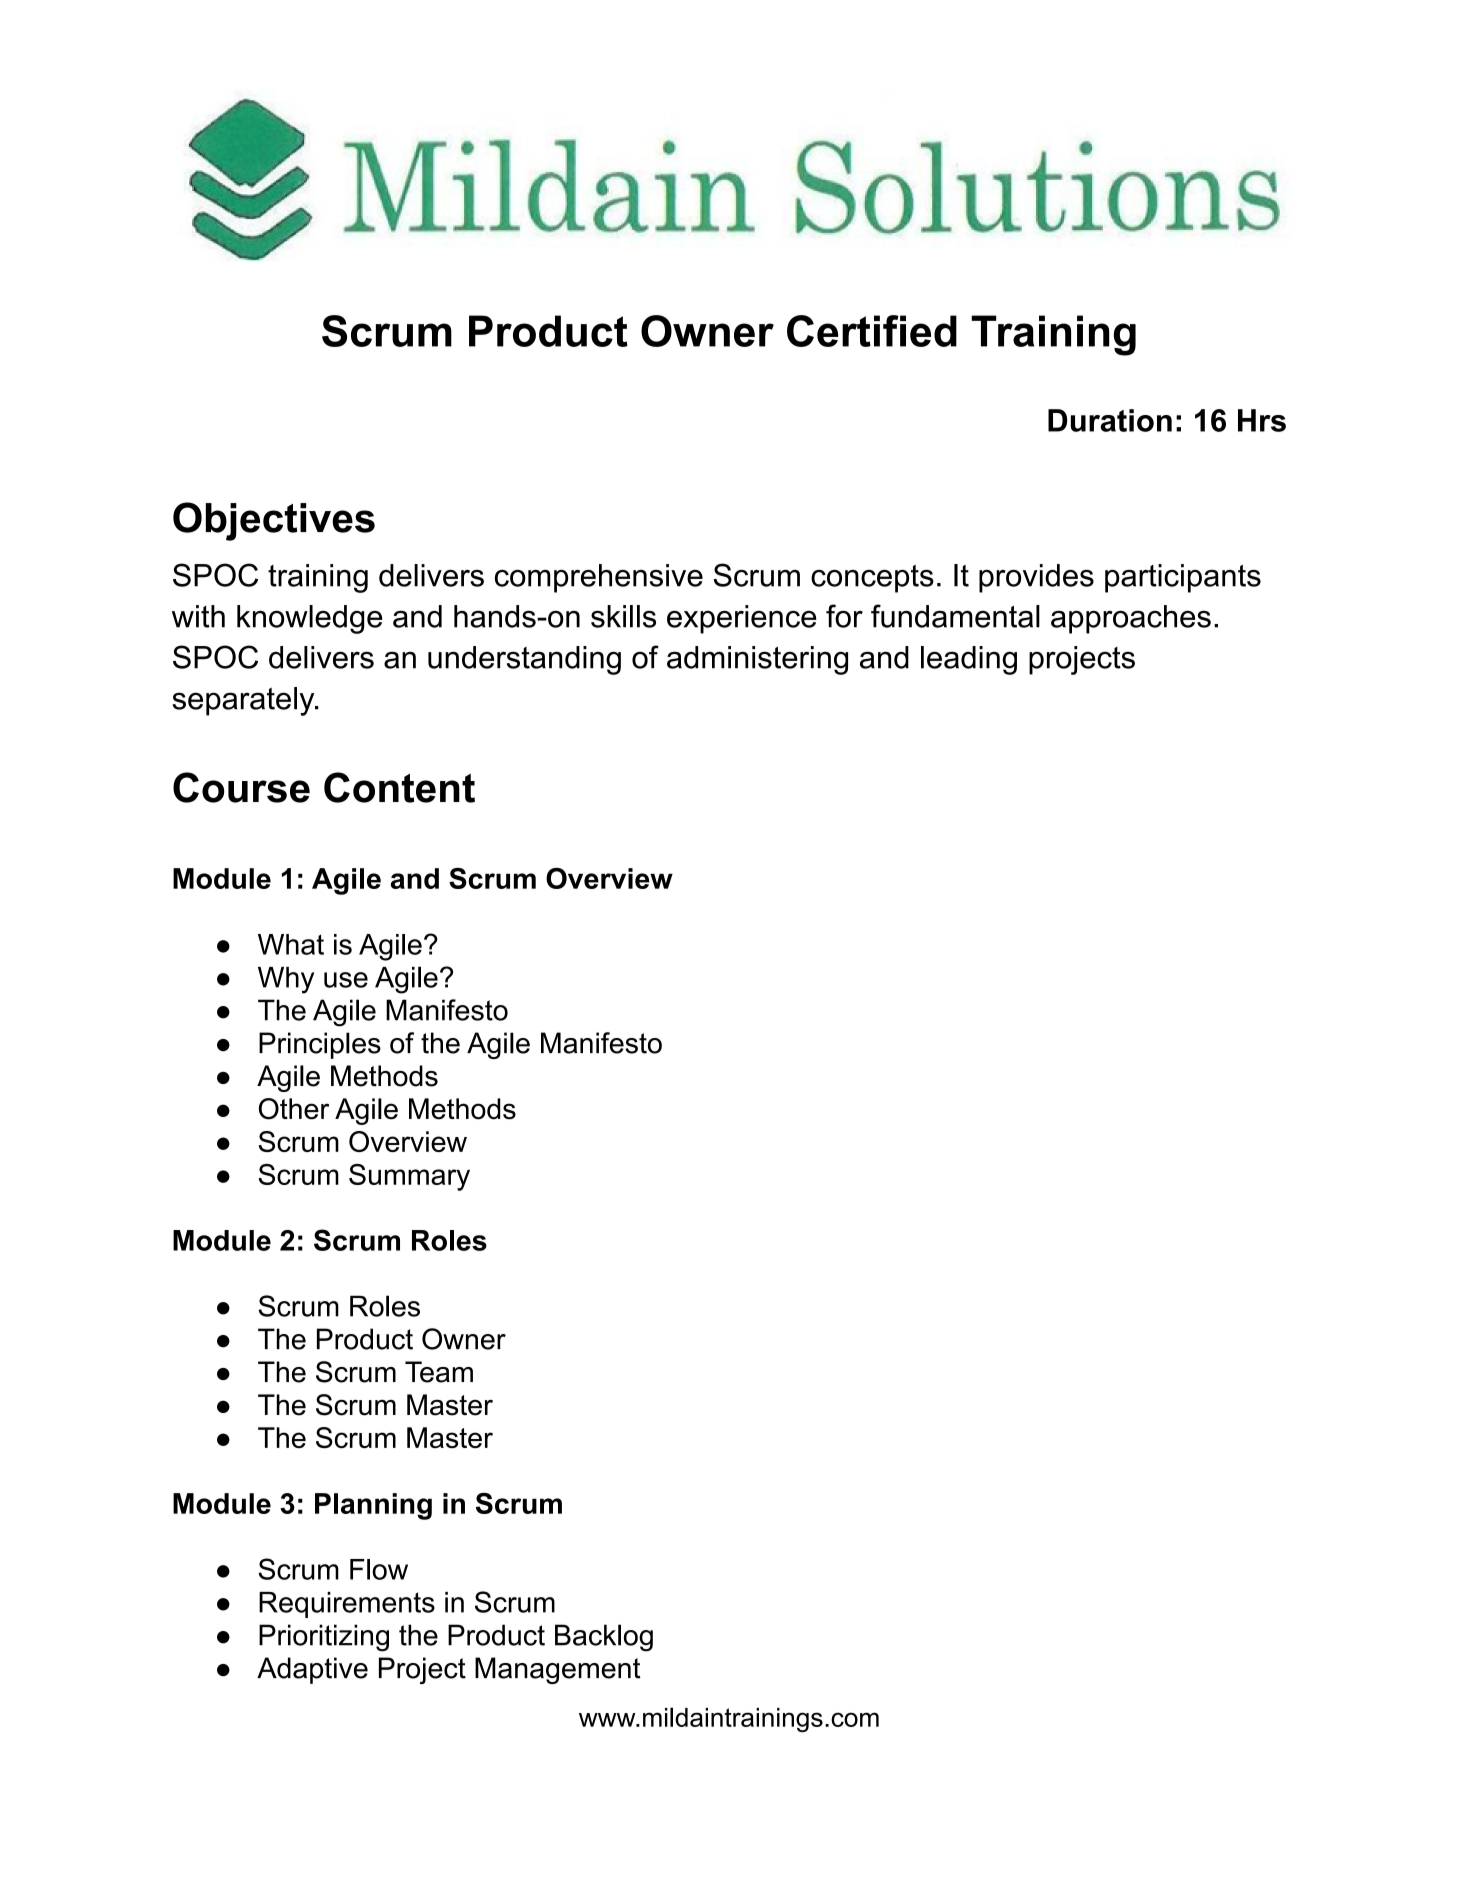 The image size is (1459, 1888). Describe the element at coordinates (604, 1638) in the screenshot. I see `Backlog` at that location.
